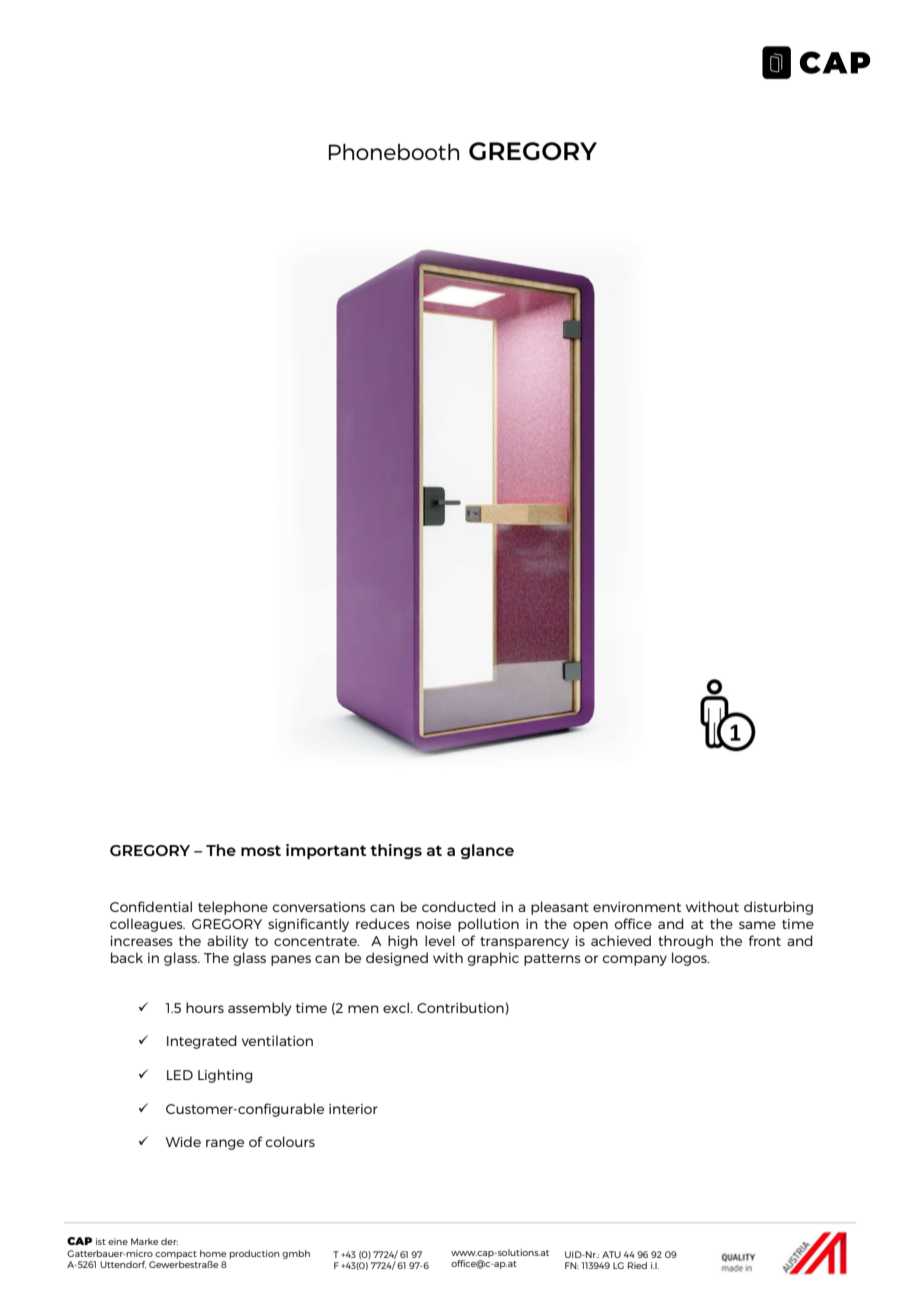  What do you see at coordinates (296, 1254) in the page?
I see `gmbh` at bounding box center [296, 1254].
